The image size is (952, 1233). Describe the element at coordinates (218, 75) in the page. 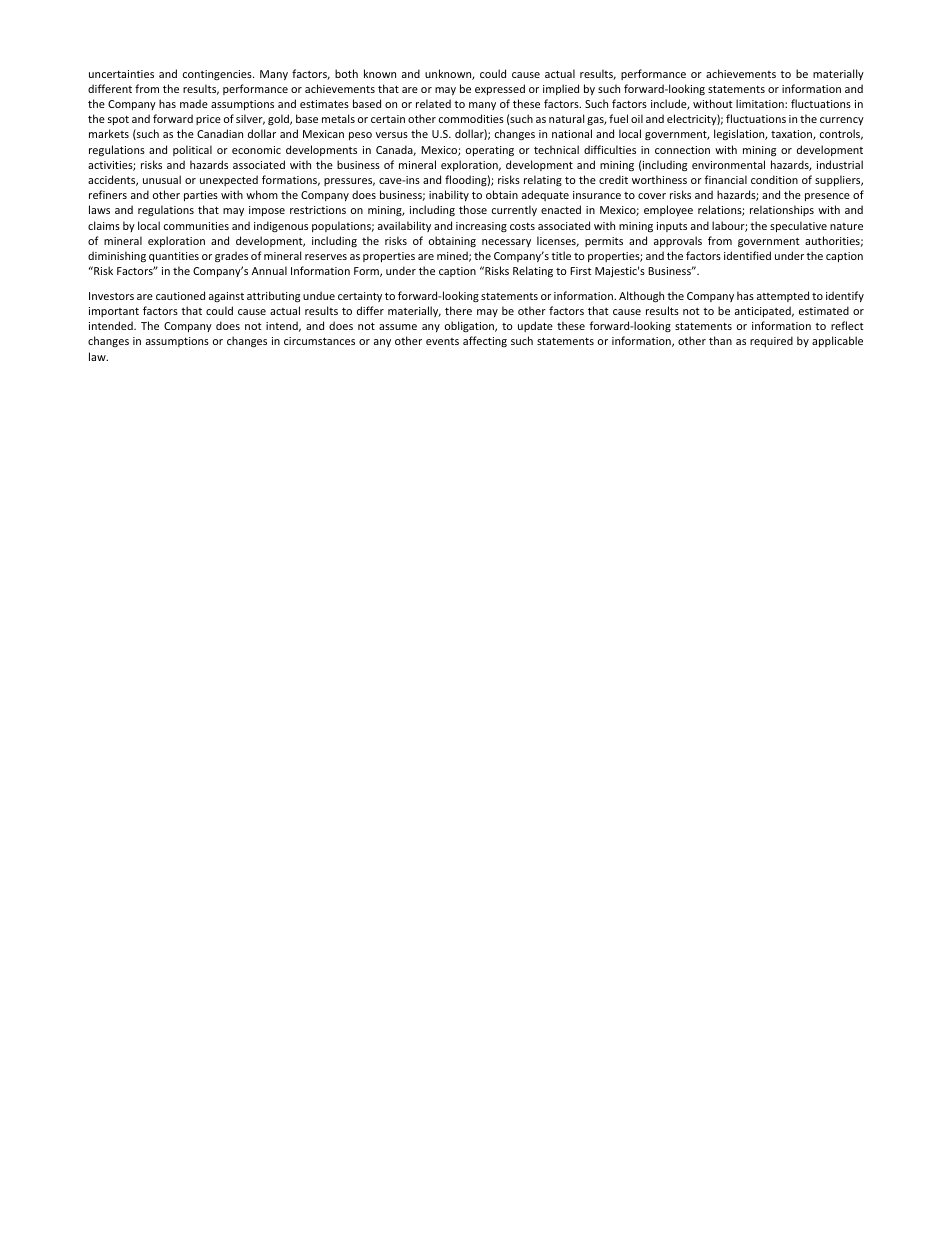

I see `contingencies` at that location.
